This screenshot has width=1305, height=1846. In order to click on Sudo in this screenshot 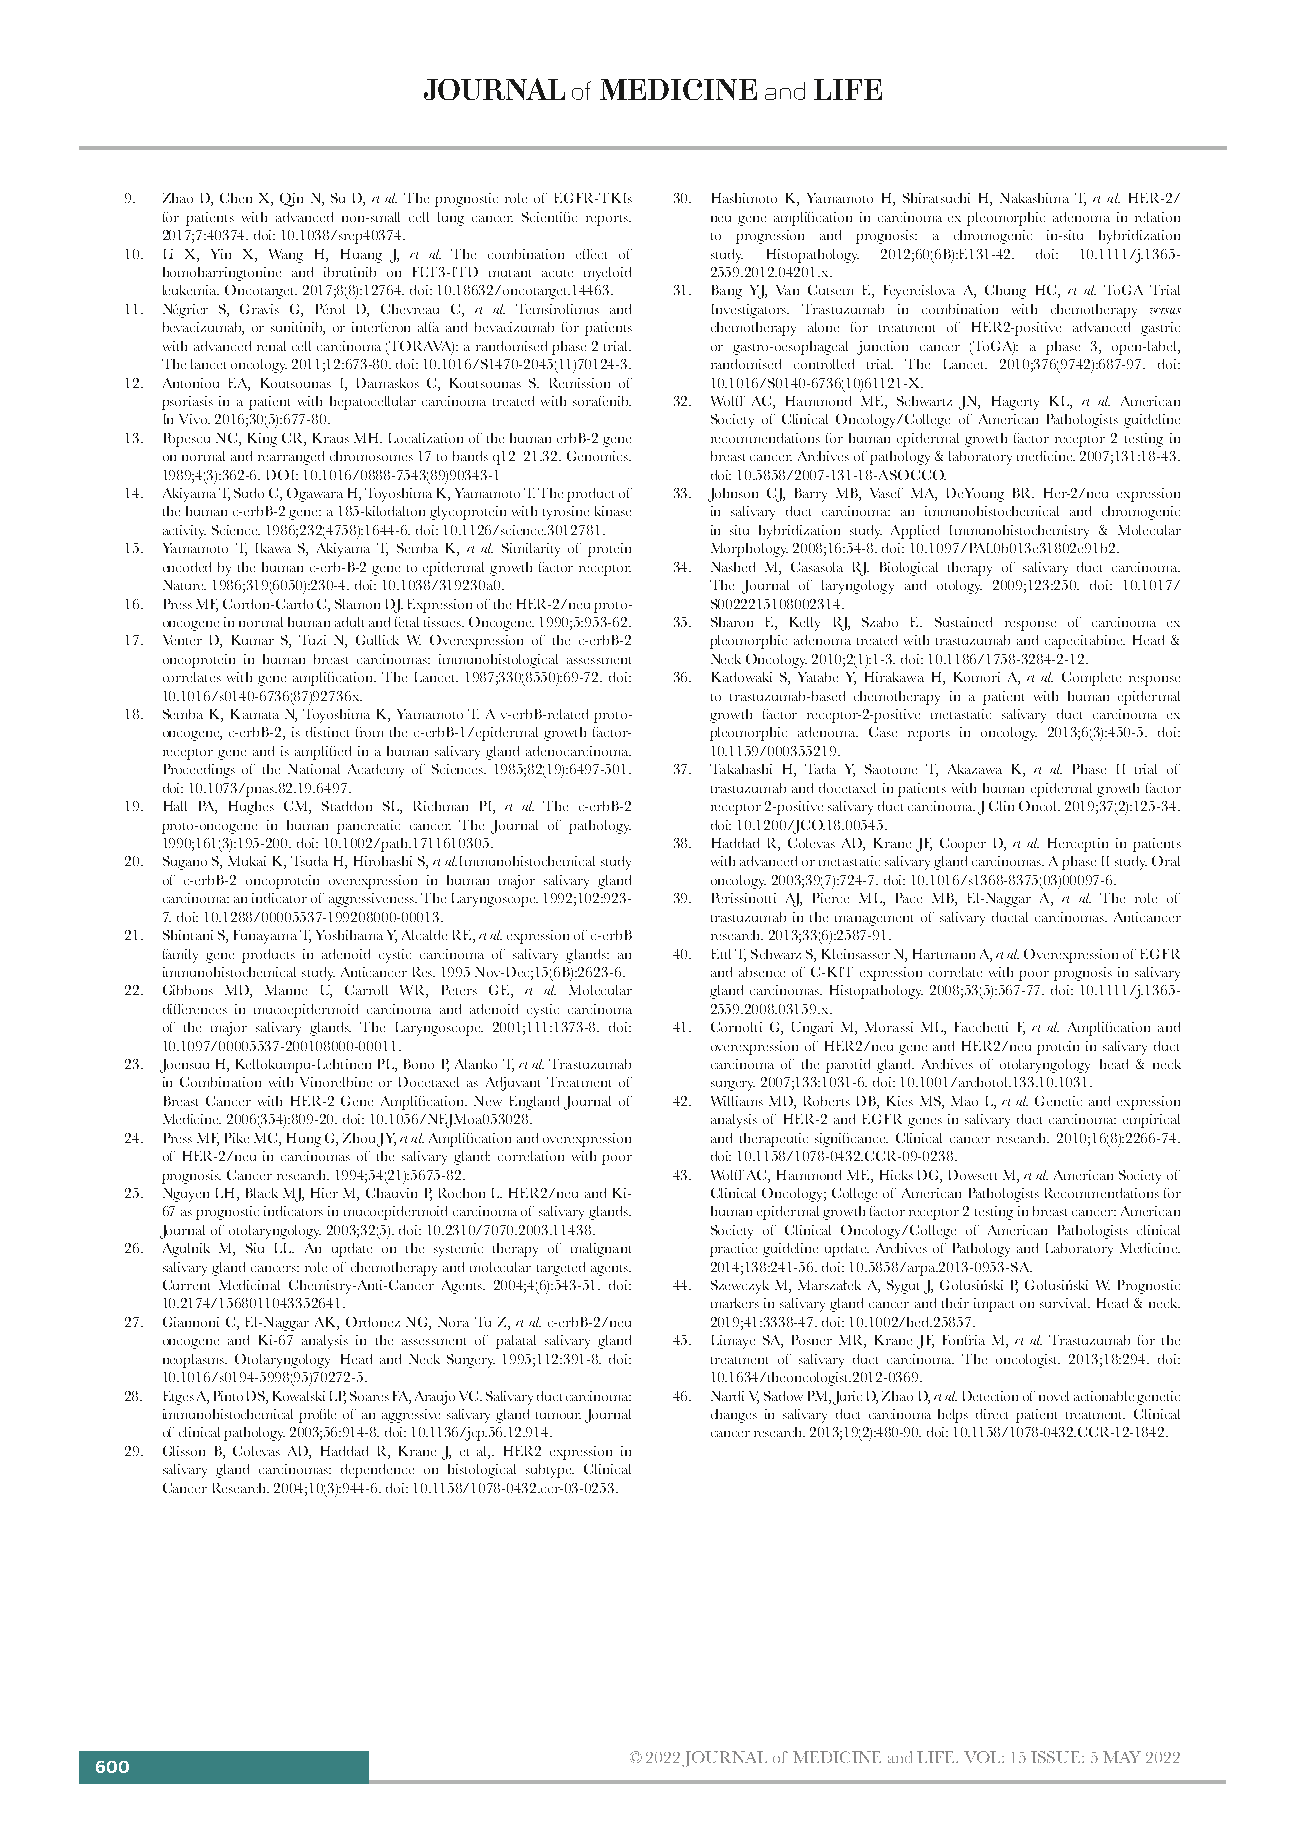, I will do `click(249, 493)`.
